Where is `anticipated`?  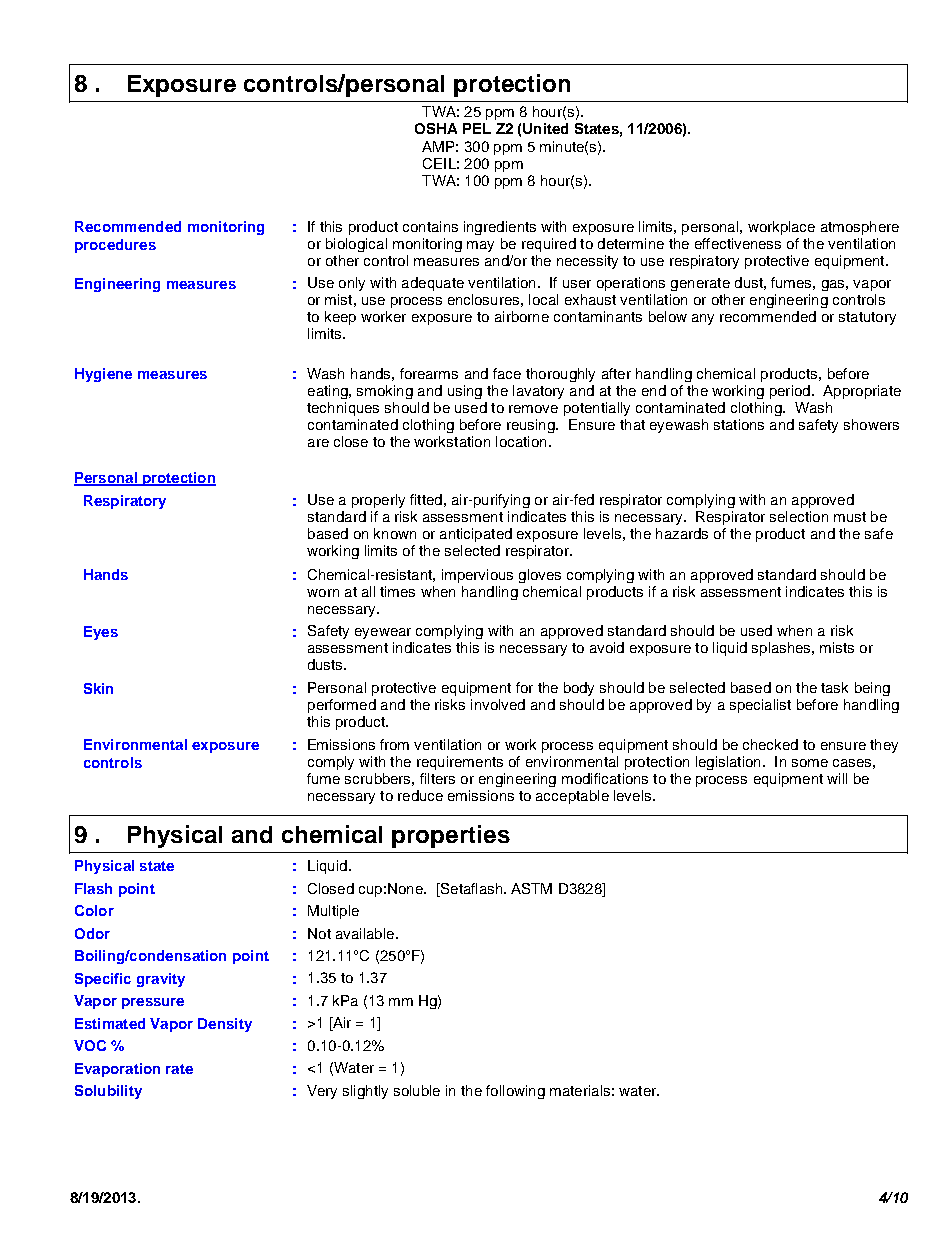 anticipated is located at coordinates (476, 535).
